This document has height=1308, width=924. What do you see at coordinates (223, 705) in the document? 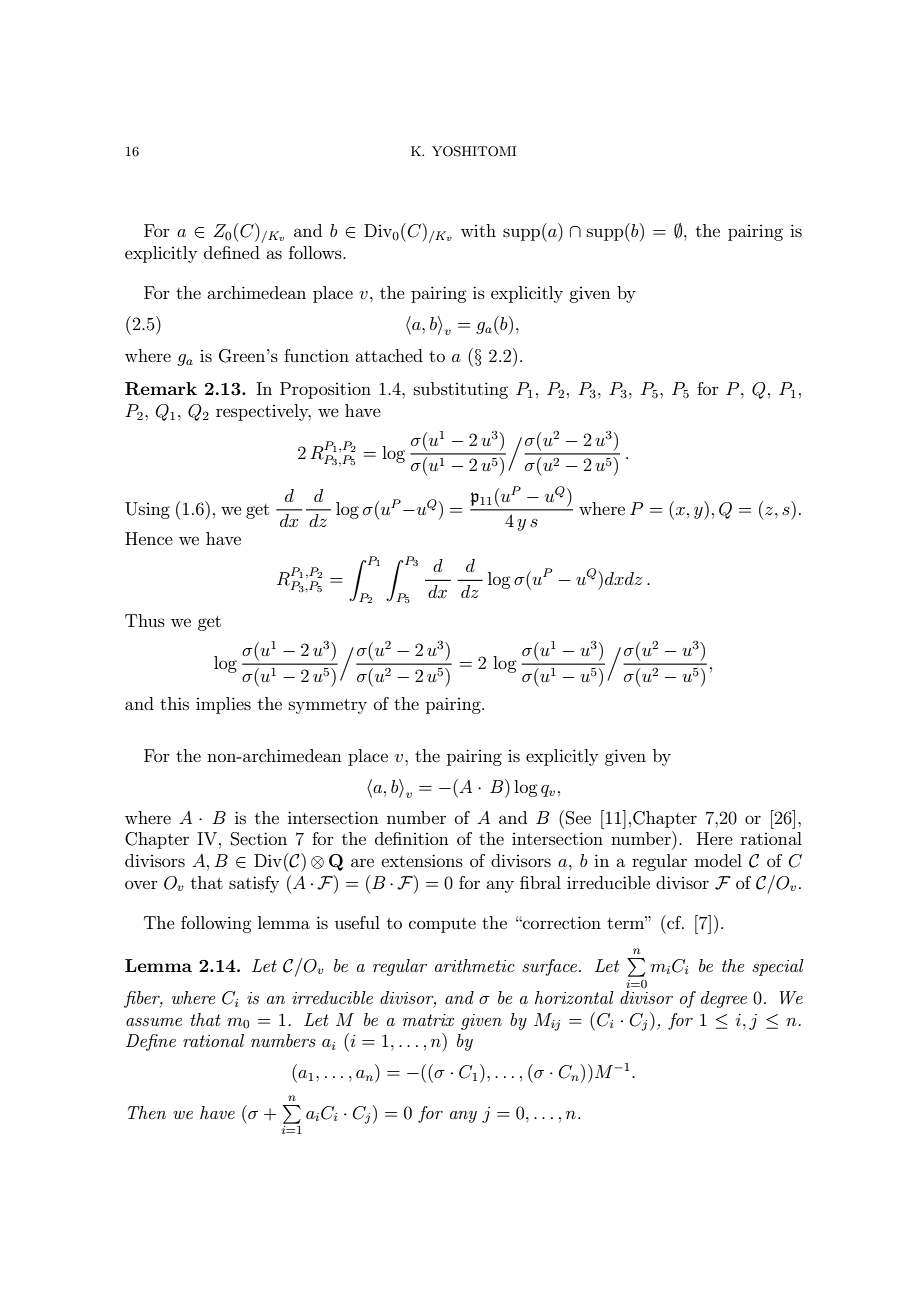
I see `implies` at bounding box center [223, 705].
